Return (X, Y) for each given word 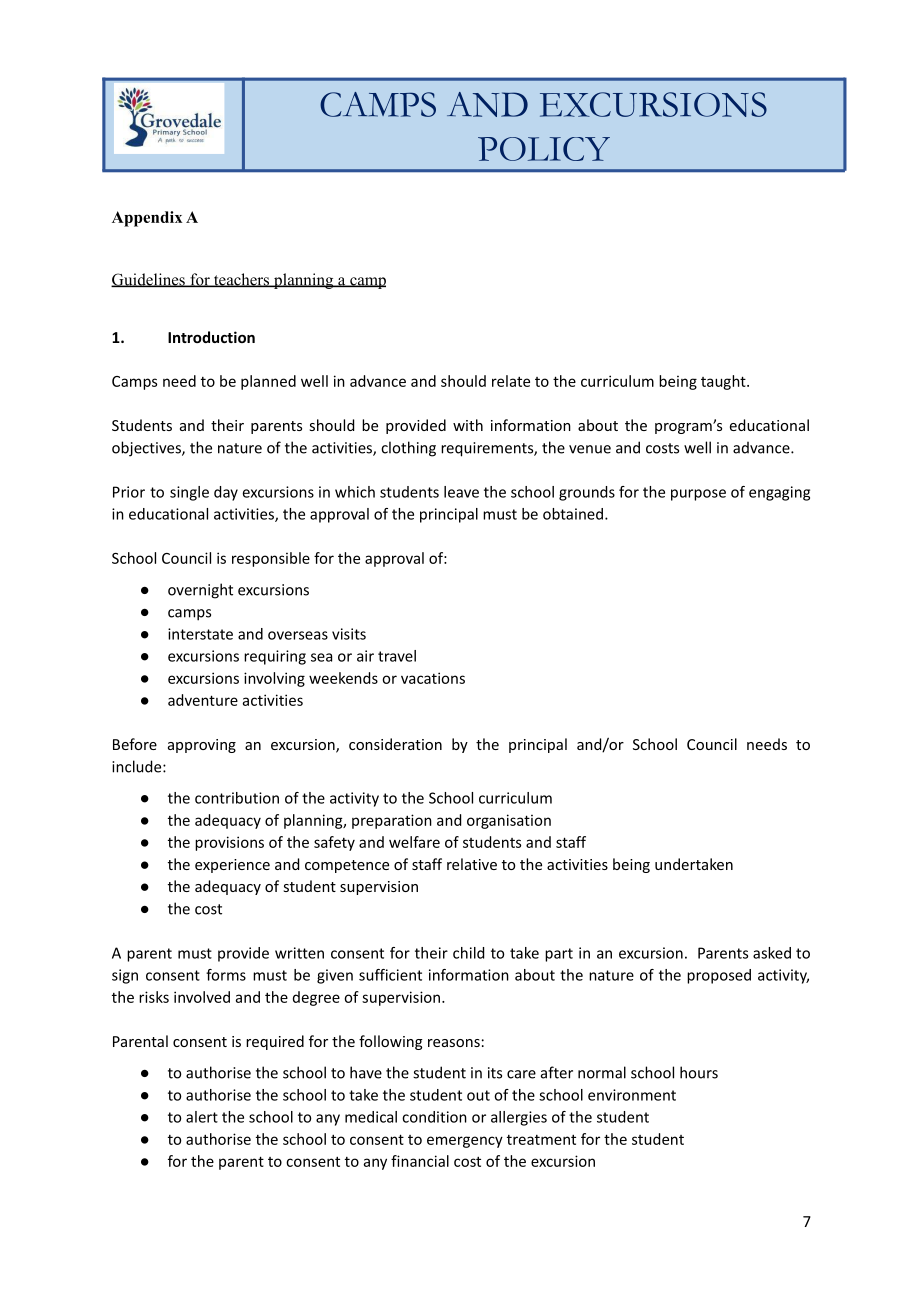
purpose (698, 495)
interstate (200, 634)
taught (724, 382)
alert (202, 1117)
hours (699, 1072)
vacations (433, 678)
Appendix (147, 219)
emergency (465, 1142)
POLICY (544, 149)
